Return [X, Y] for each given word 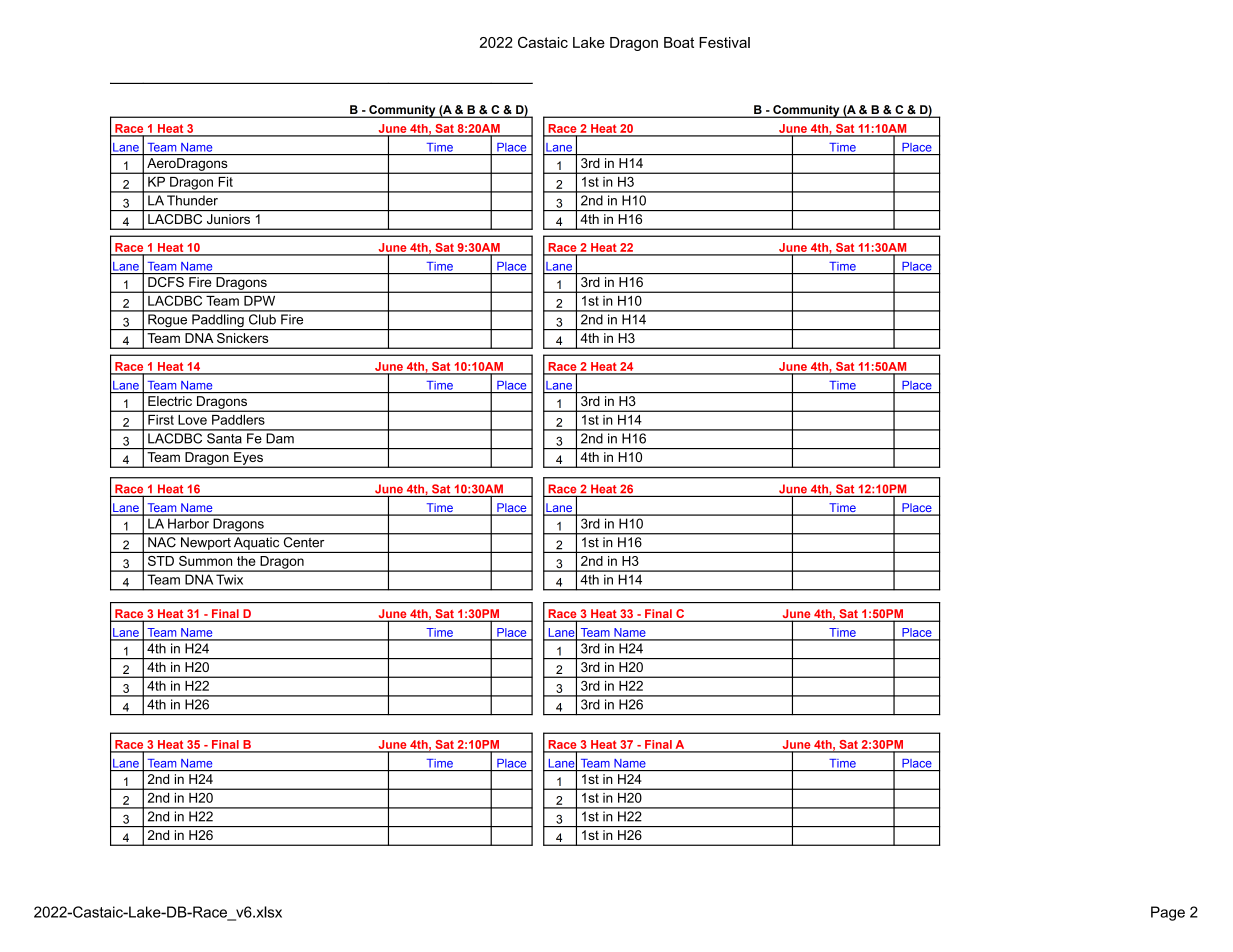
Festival [724, 42]
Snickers [242, 338]
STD [161, 561]
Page [1168, 913]
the [246, 561]
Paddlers [238, 420]
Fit [226, 182]
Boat [679, 42]
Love [193, 420]
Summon [205, 561]
